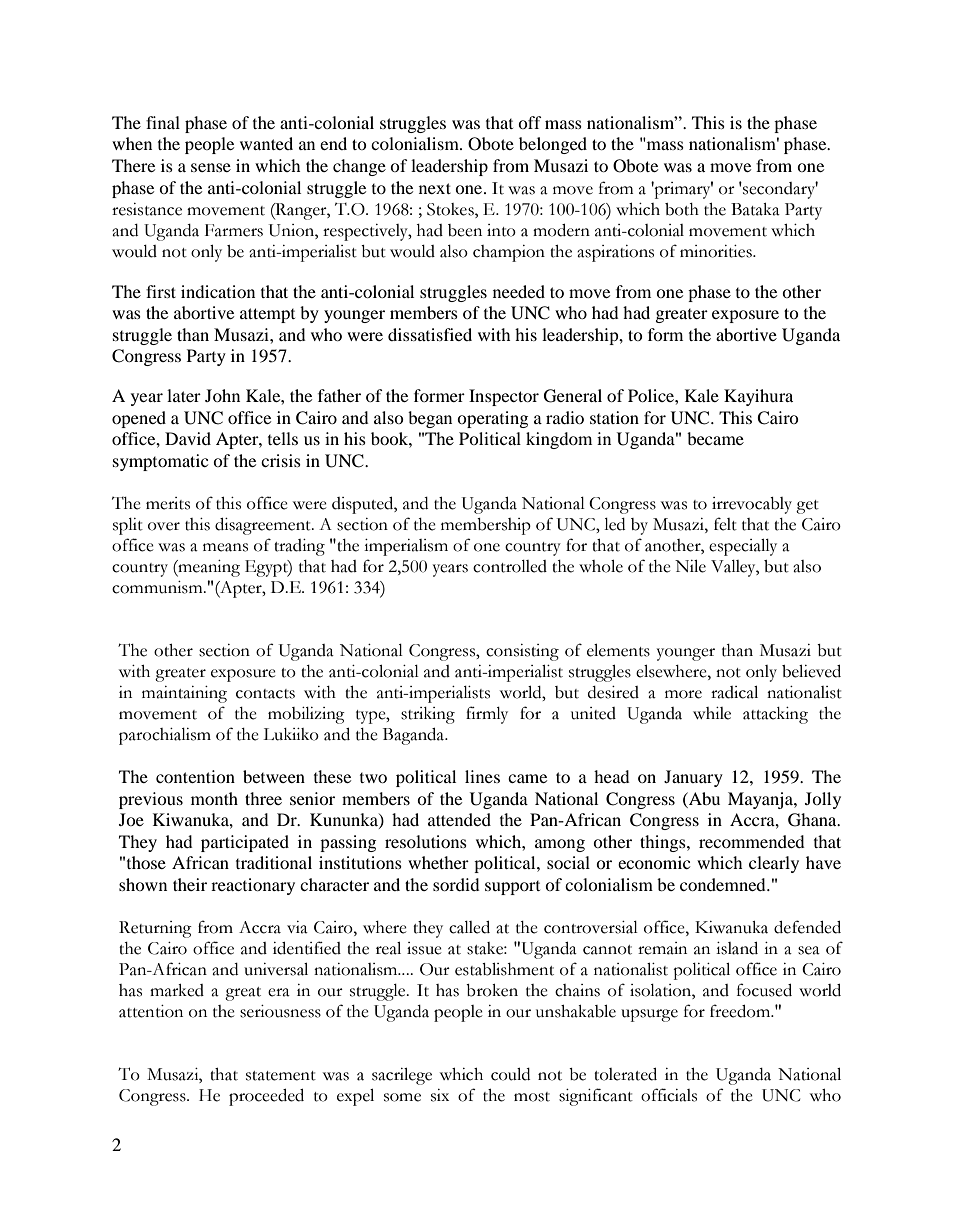 This page has height=1232, width=954. What do you see at coordinates (211, 167) in the page?
I see `sense` at bounding box center [211, 167].
